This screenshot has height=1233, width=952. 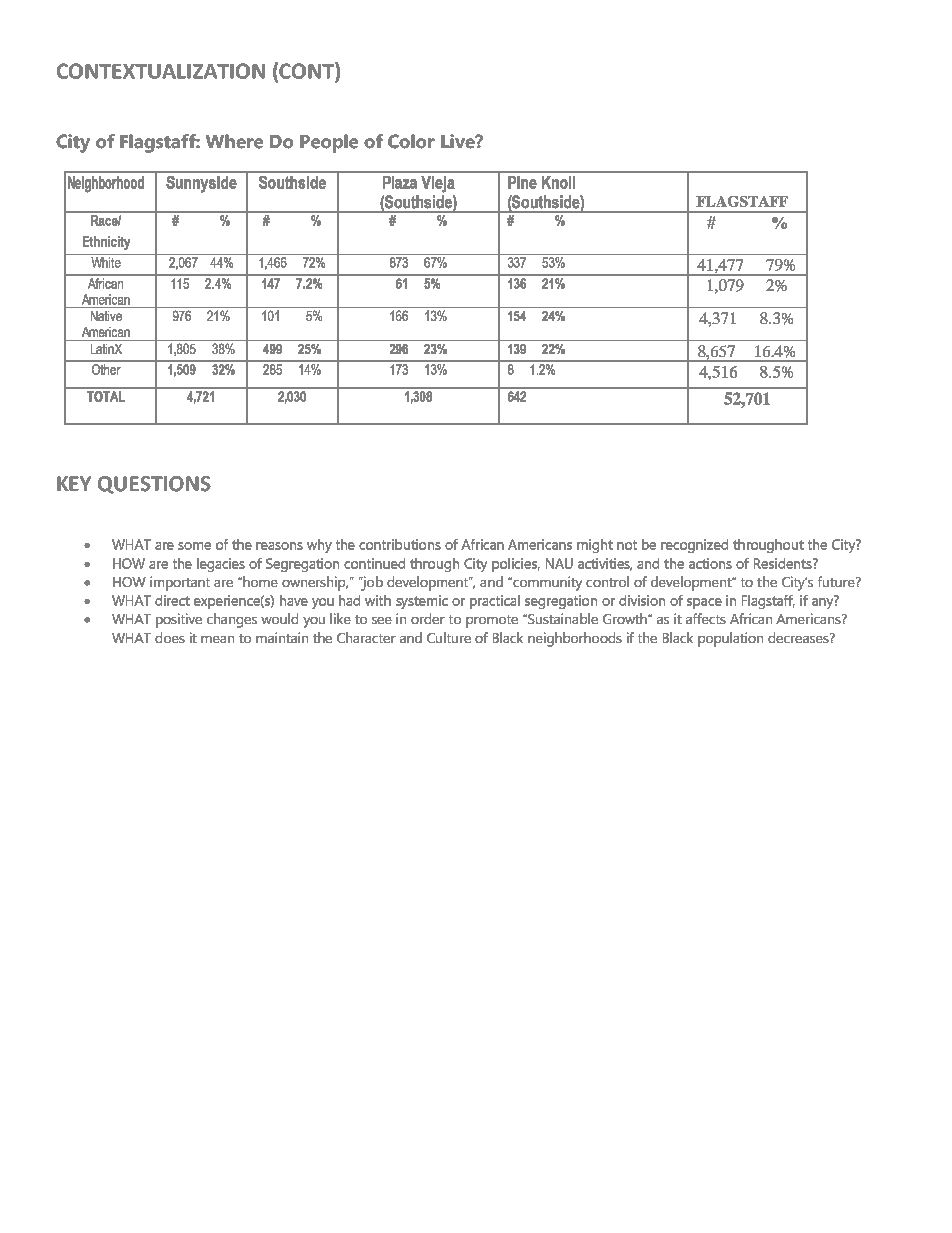 What do you see at coordinates (319, 546) in the screenshot?
I see `why` at bounding box center [319, 546].
